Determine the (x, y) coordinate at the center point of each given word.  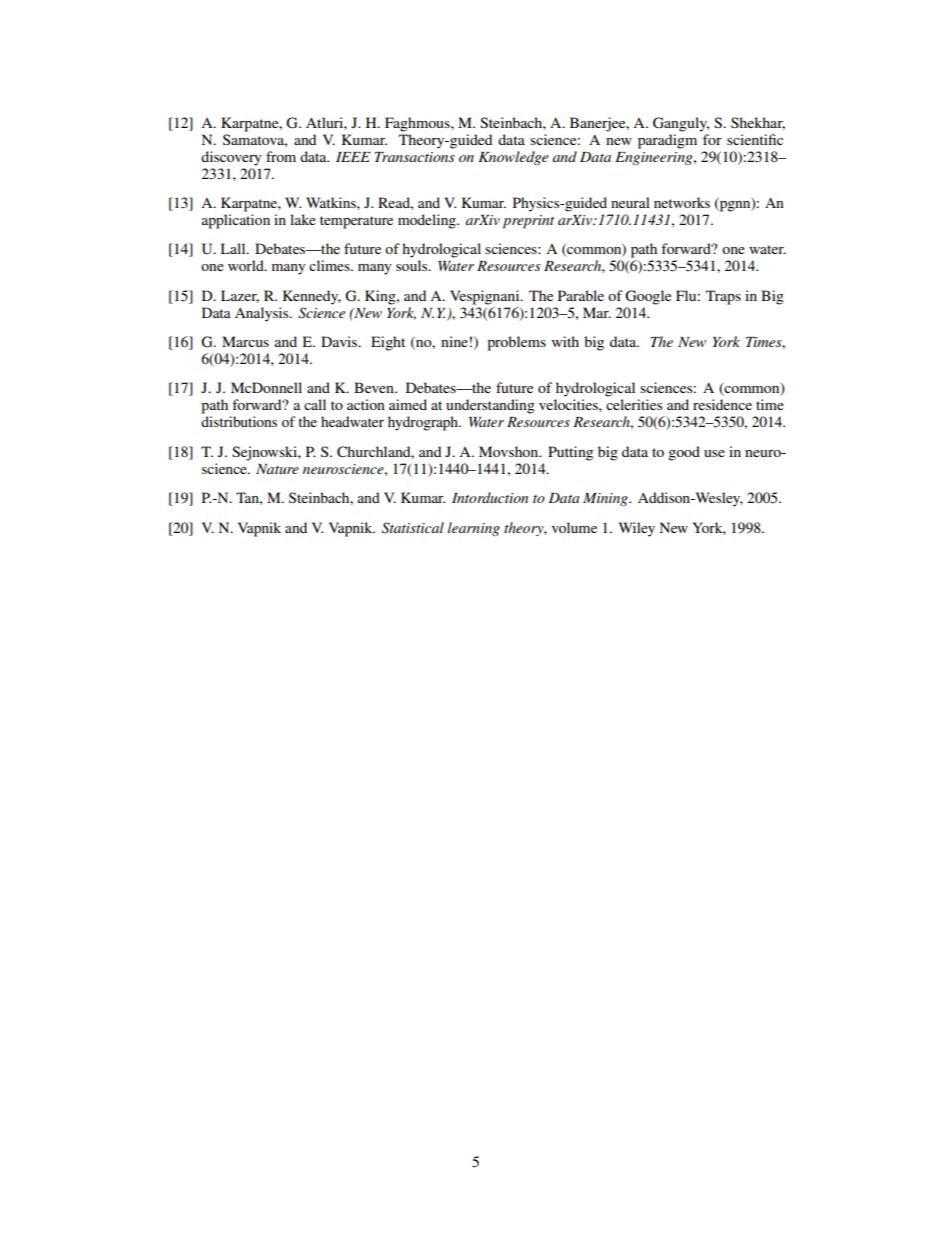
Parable (581, 295)
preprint (528, 222)
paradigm (667, 141)
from (281, 156)
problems (516, 343)
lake (303, 219)
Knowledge (513, 158)
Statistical (413, 528)
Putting (570, 453)
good (684, 453)
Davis (340, 341)
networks (682, 202)
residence (722, 404)
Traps (723, 297)
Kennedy (312, 297)
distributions (239, 421)
